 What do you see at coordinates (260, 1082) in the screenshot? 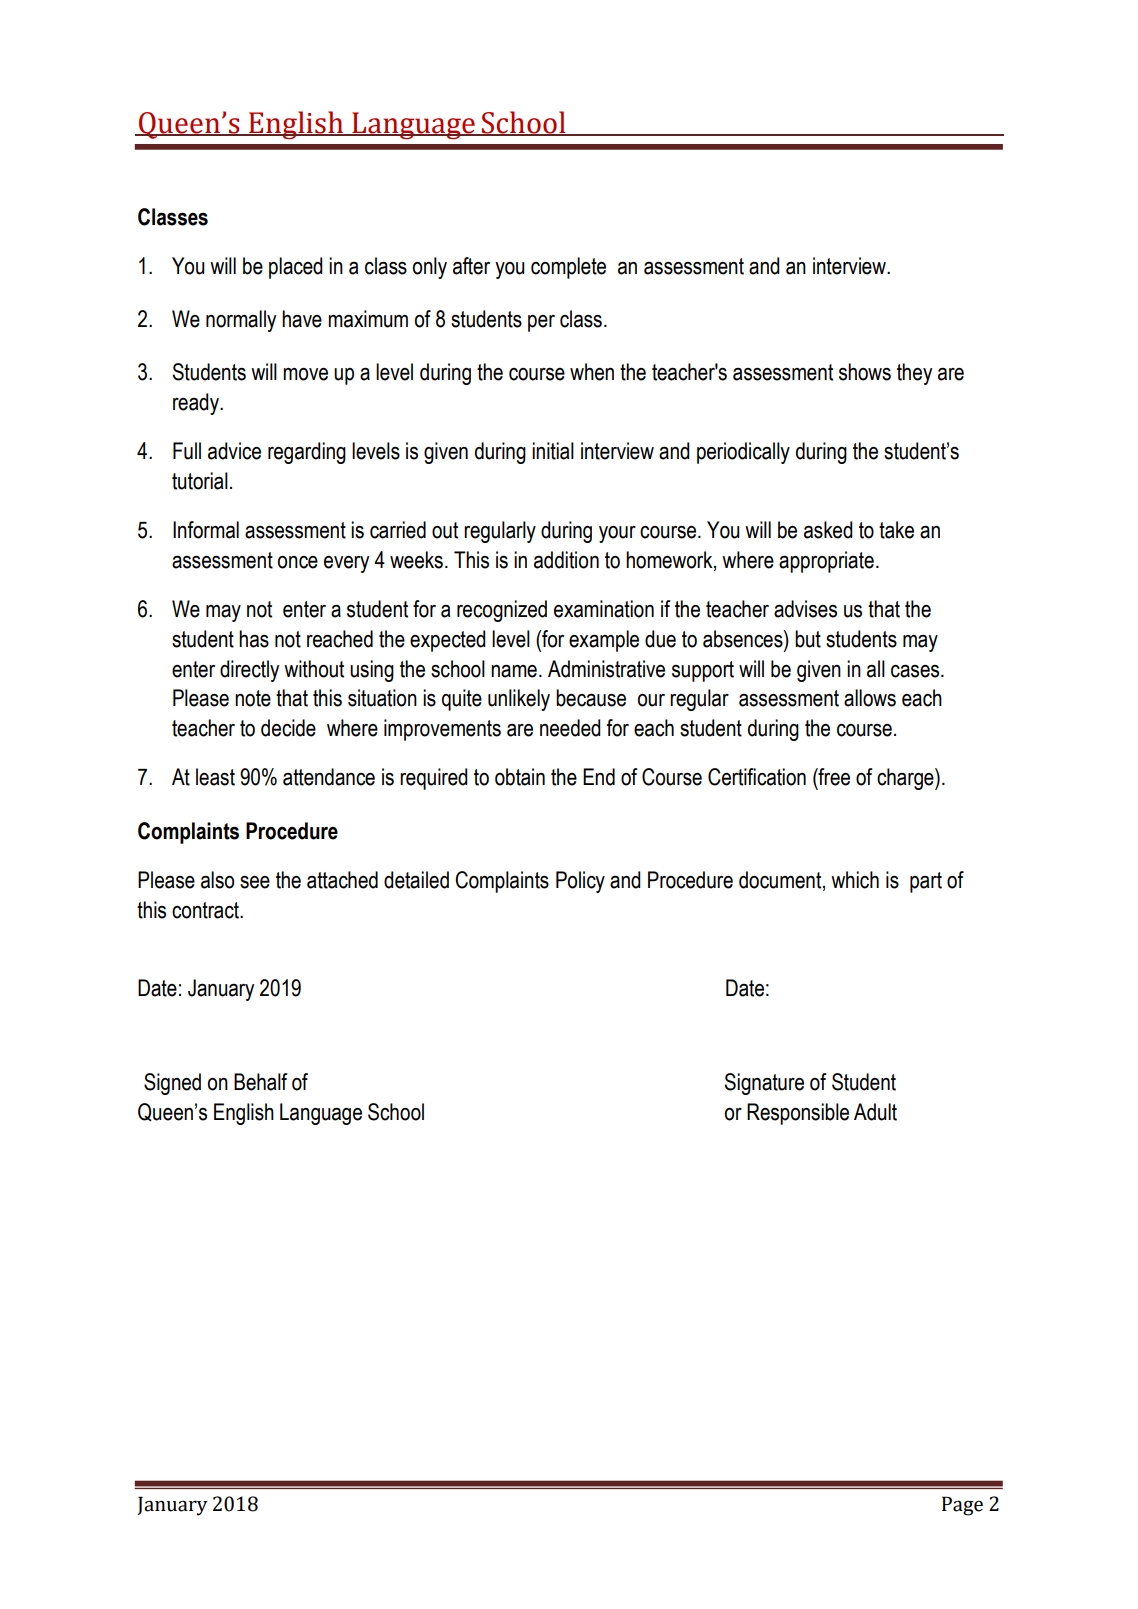
I see `Behalf` at bounding box center [260, 1082].
